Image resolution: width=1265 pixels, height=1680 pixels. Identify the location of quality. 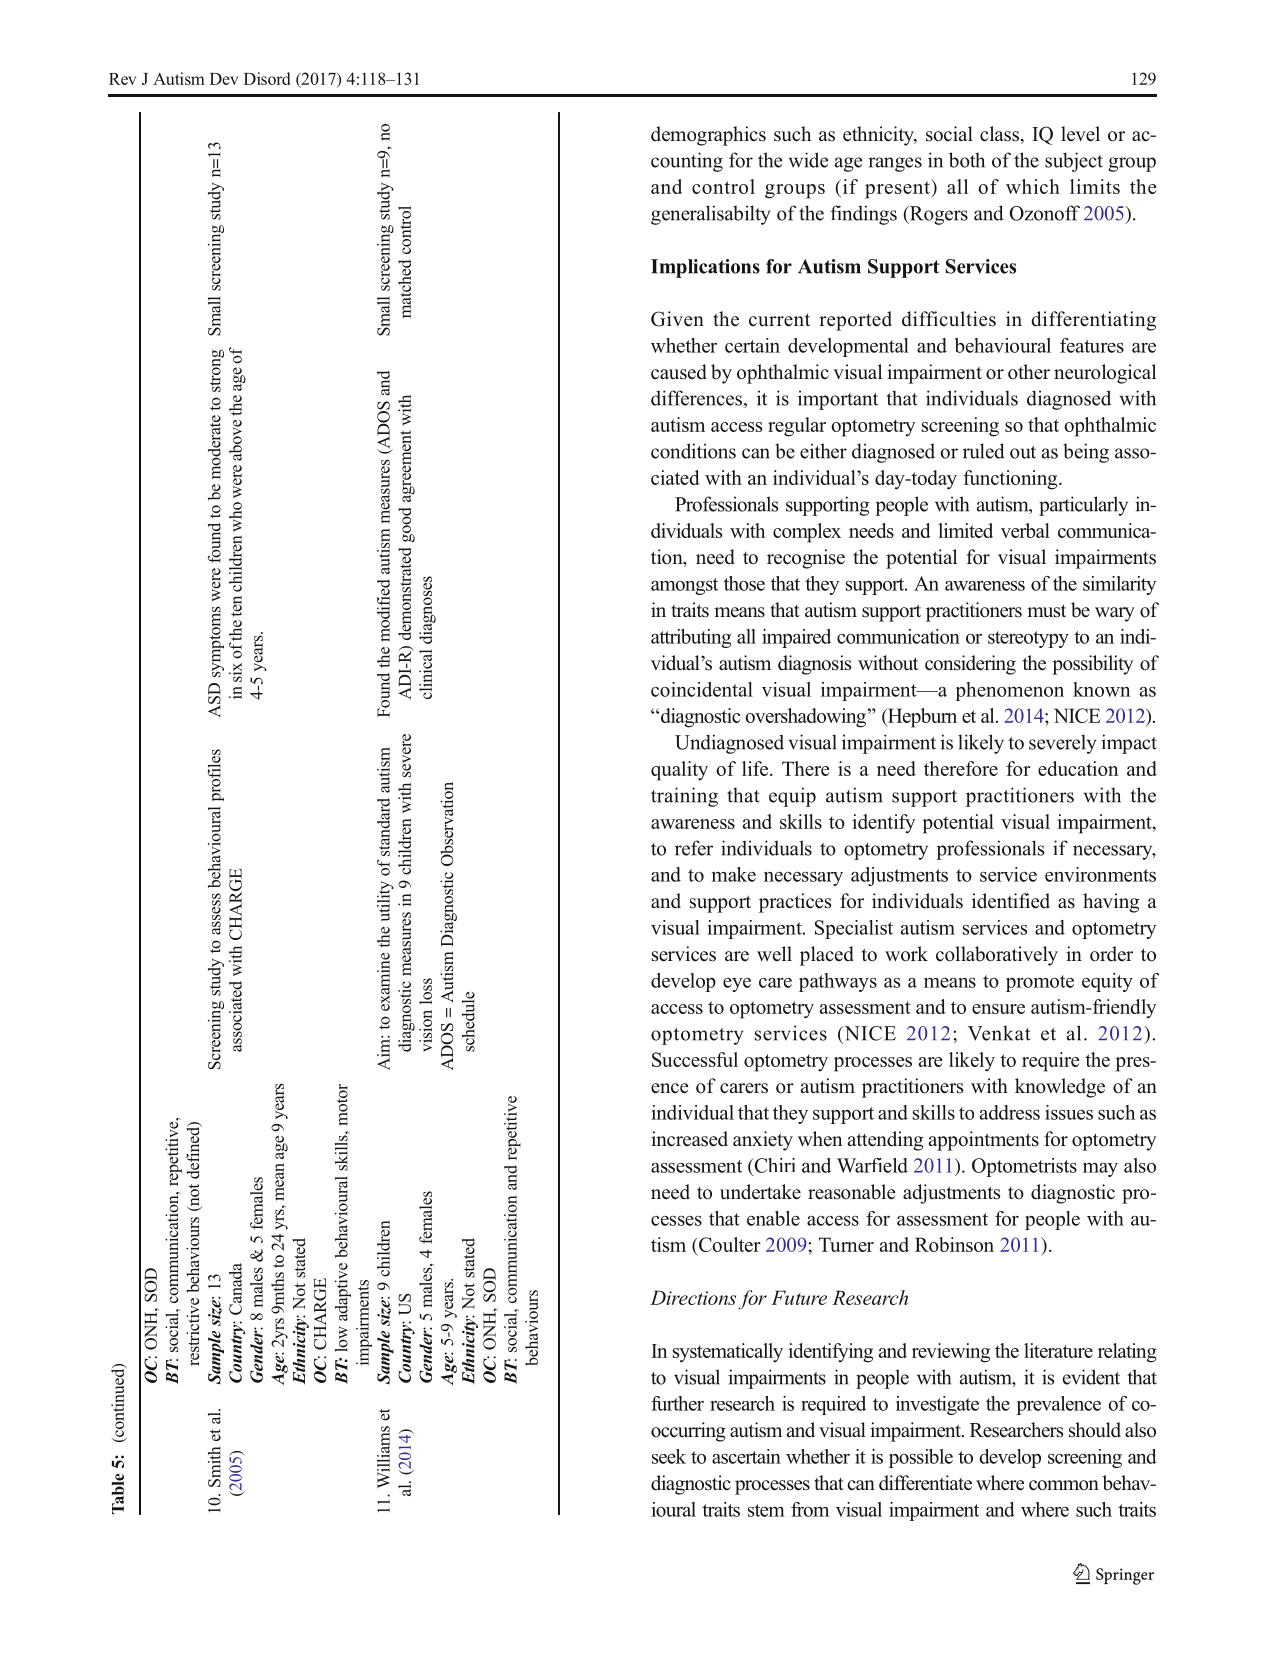
(679, 771).
